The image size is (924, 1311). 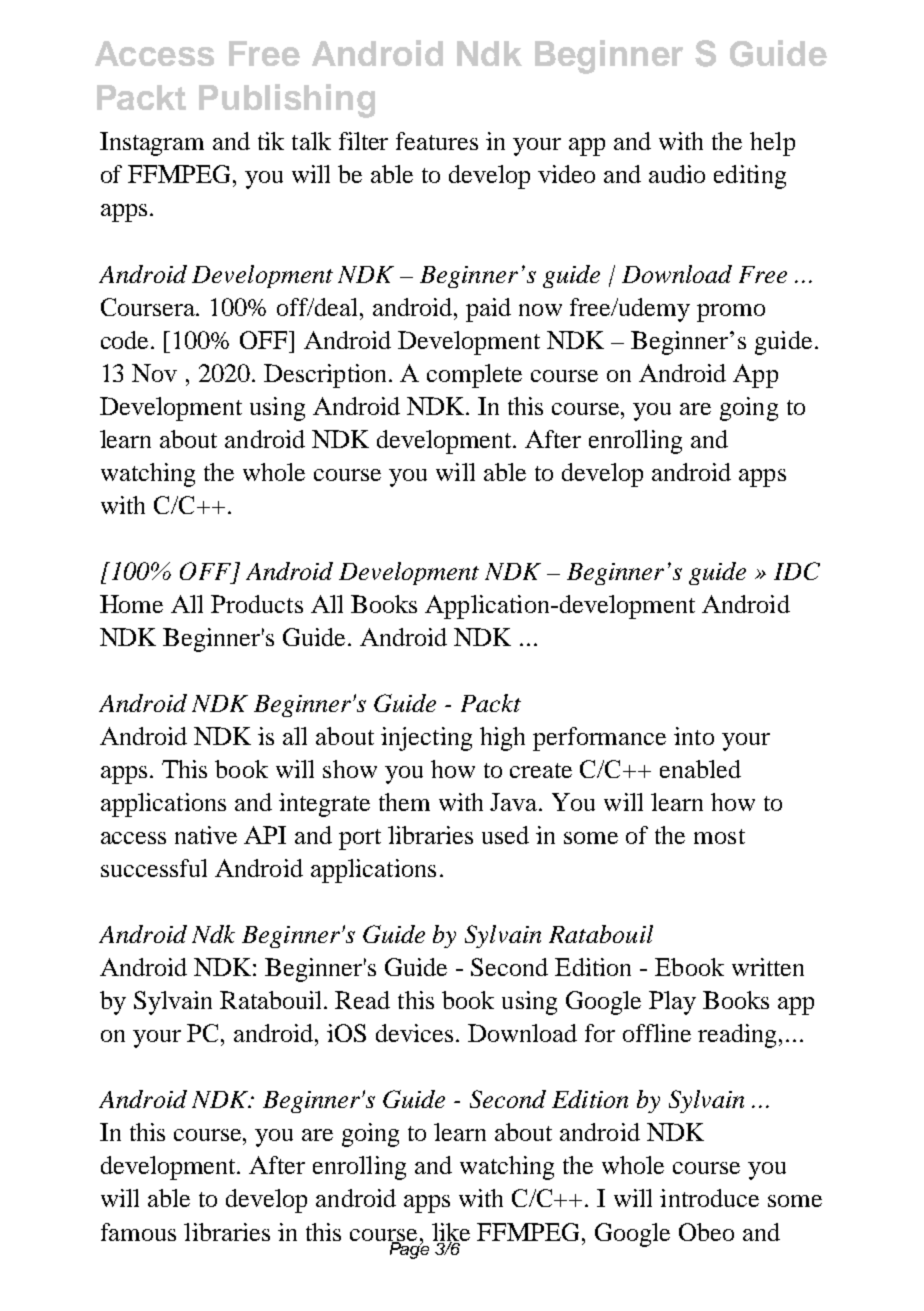 What do you see at coordinates (772, 144) in the screenshot?
I see `help` at bounding box center [772, 144].
